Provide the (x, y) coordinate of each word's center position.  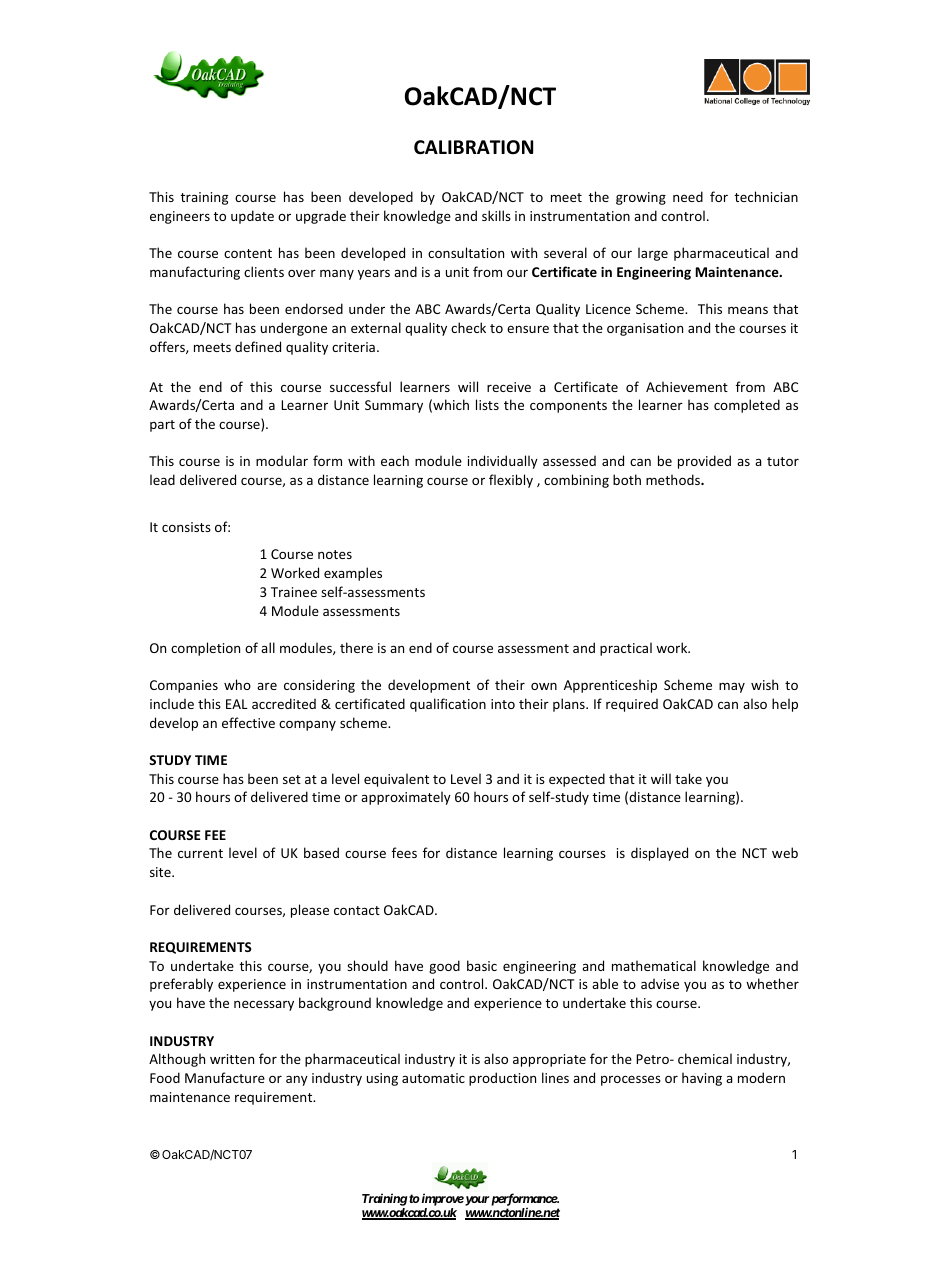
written (232, 1059)
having (702, 1079)
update (252, 217)
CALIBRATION (473, 147)
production (502, 1079)
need (688, 196)
